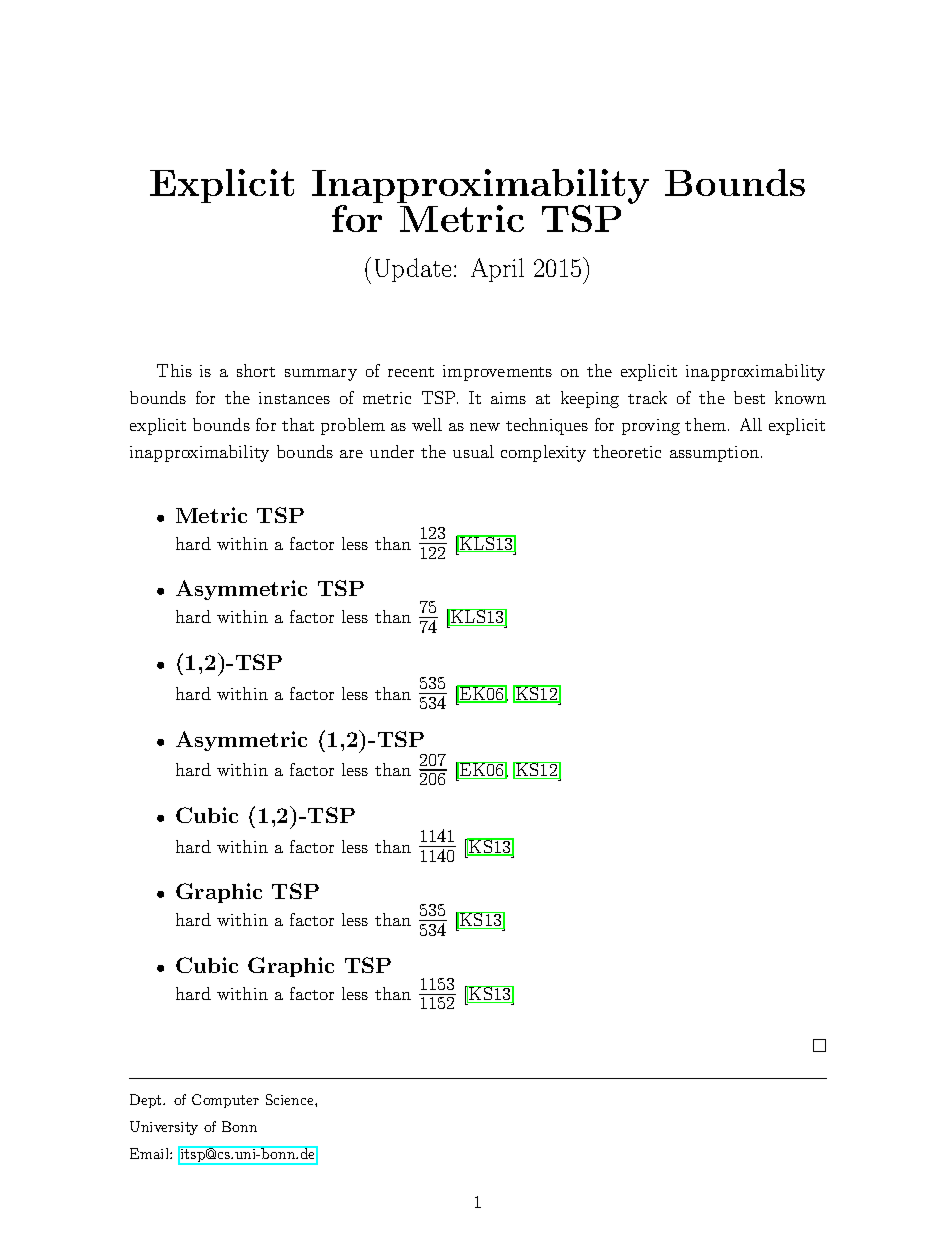 The height and width of the screenshot is (1233, 952). Describe the element at coordinates (351, 454) in the screenshot. I see `are` at that location.
